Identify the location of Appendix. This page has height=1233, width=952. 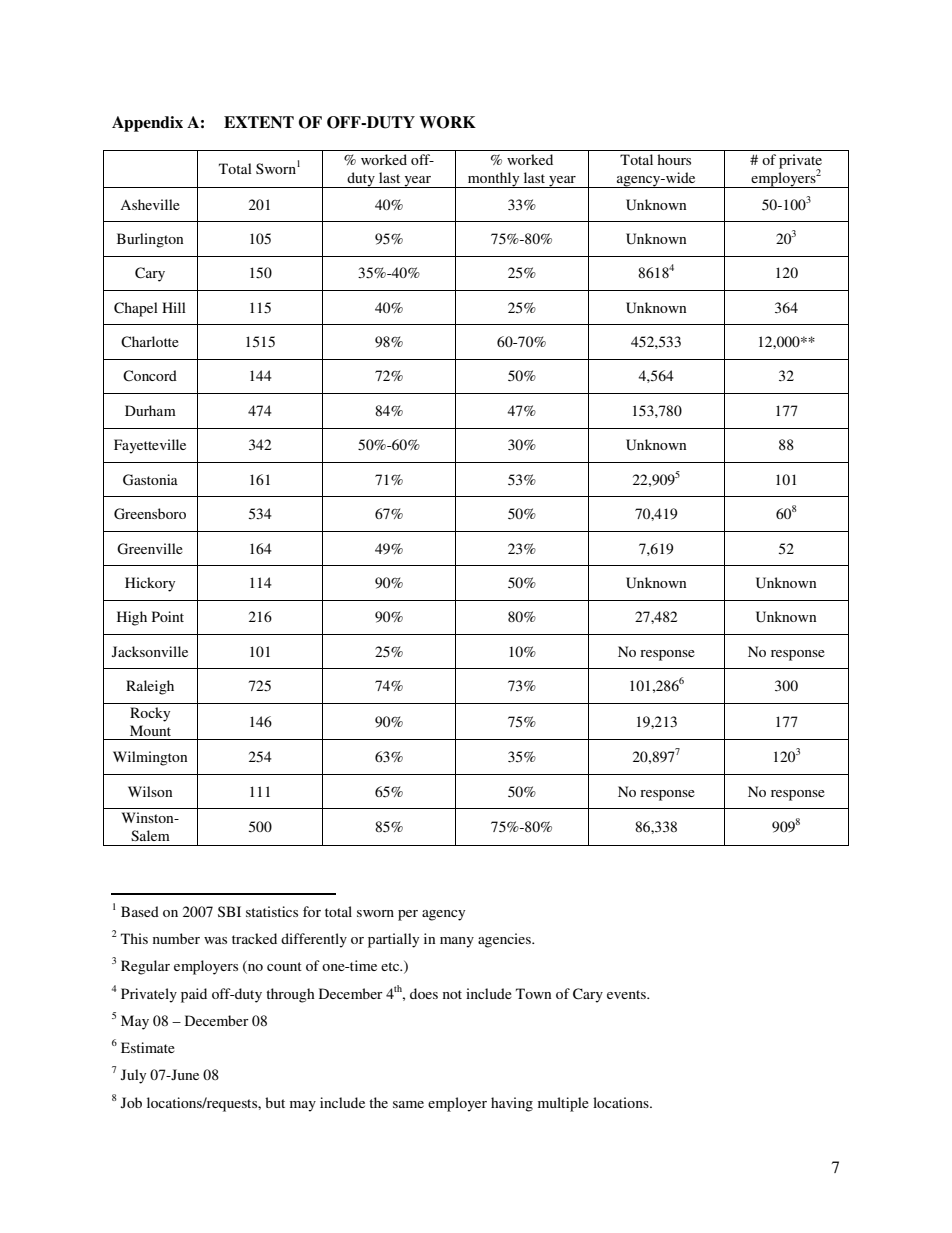
(147, 124).
